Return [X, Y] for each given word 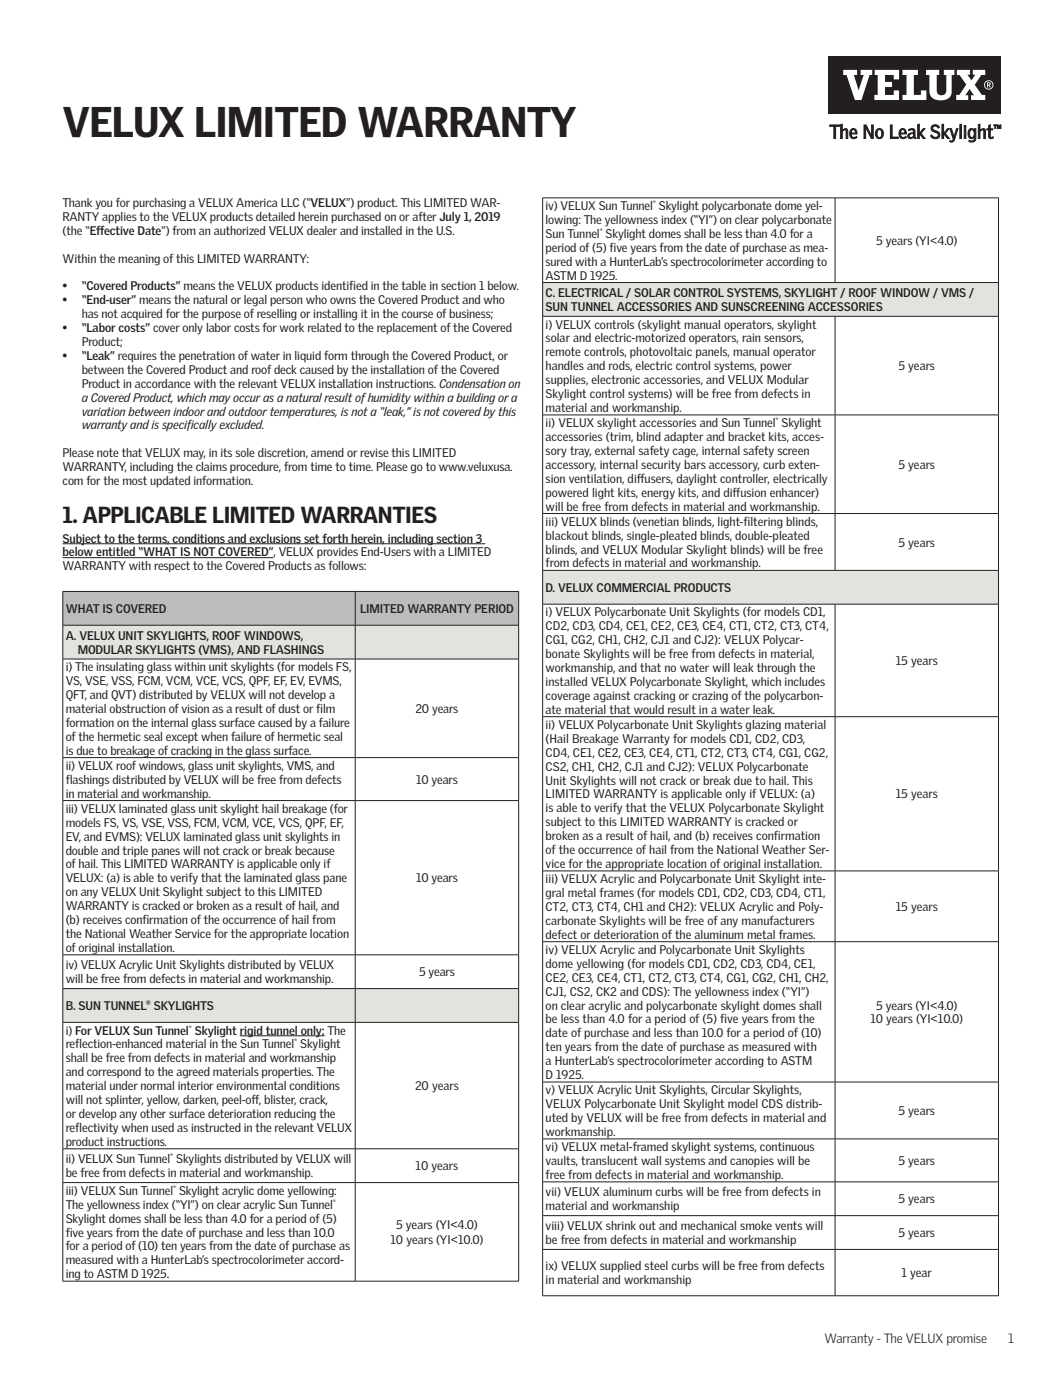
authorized [239, 230]
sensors [783, 339]
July [450, 218]
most [135, 480]
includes [805, 680]
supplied [620, 1267]
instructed [216, 1127]
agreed [193, 1073]
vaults [561, 1161]
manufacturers [779, 919]
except [182, 736]
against [612, 697]
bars [695, 463]
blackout [567, 535]
